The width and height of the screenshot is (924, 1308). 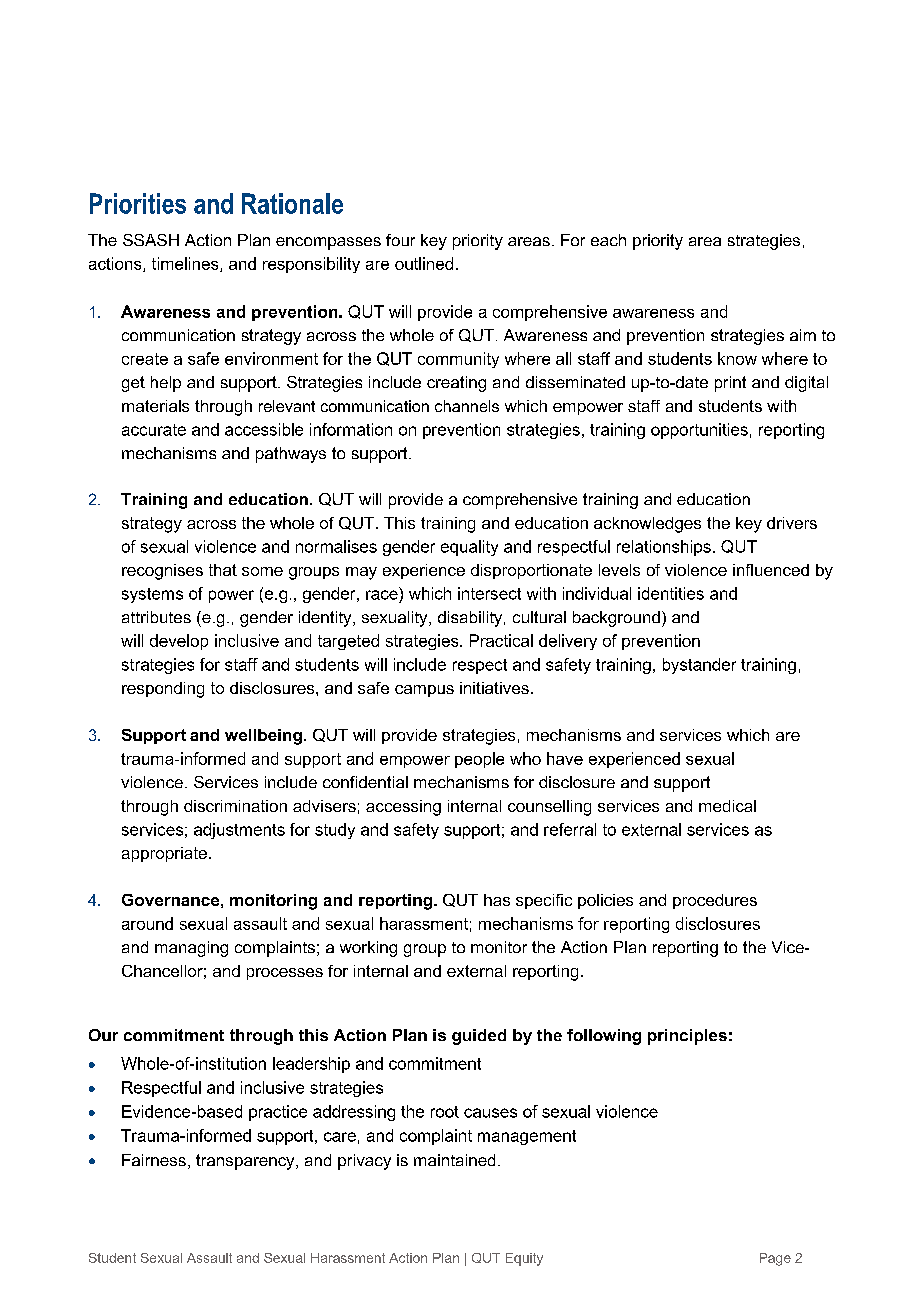 What do you see at coordinates (424, 263) in the screenshot?
I see `outlined` at bounding box center [424, 263].
